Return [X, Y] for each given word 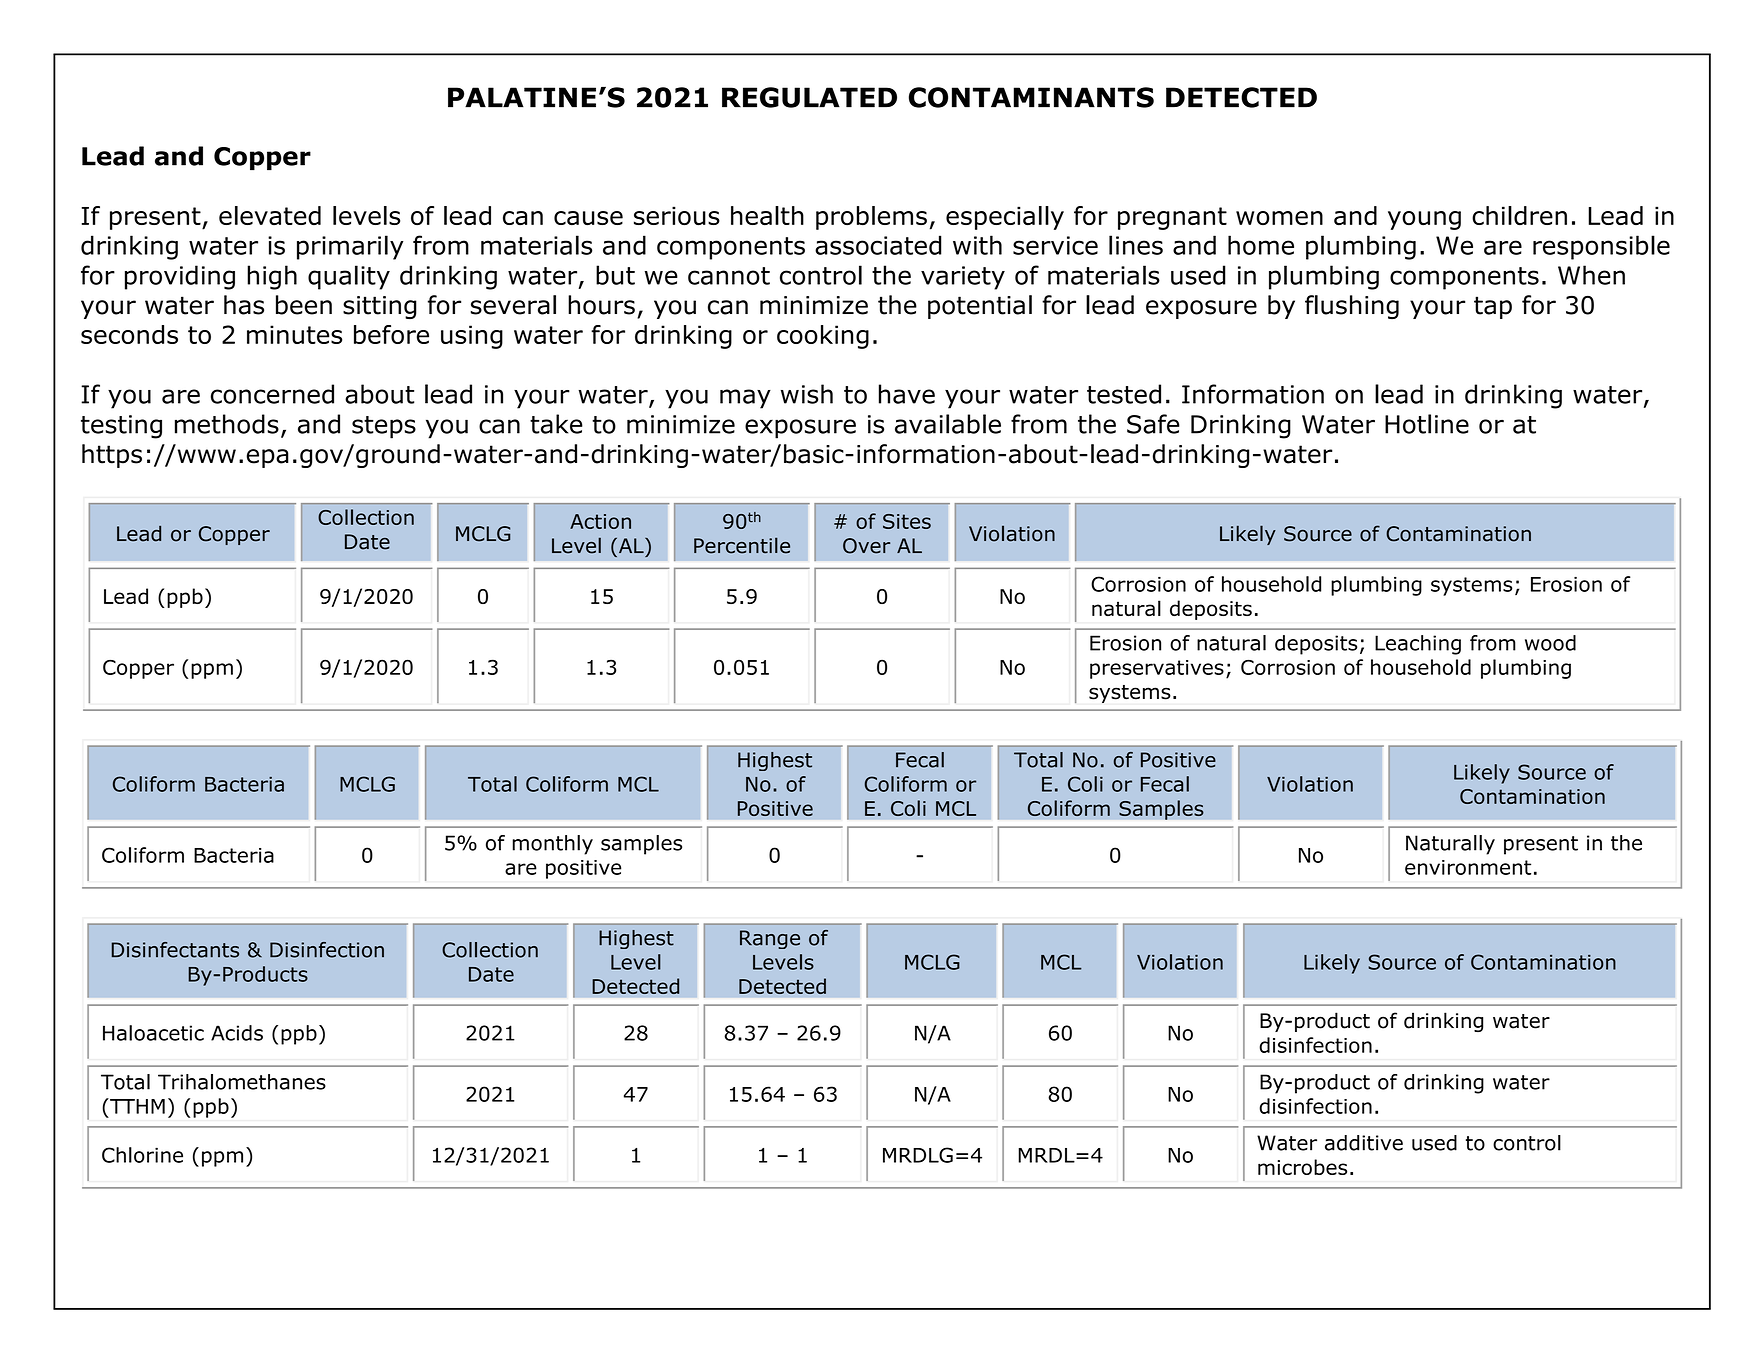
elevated [270, 215]
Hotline [1427, 424]
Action [600, 521]
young [1424, 220]
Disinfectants [175, 950]
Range [770, 939]
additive [1364, 1143]
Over [866, 546]
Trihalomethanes [242, 1082]
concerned [272, 394]
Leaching [1418, 645]
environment [1468, 867]
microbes [1302, 1167]
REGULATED [809, 97]
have [907, 394]
